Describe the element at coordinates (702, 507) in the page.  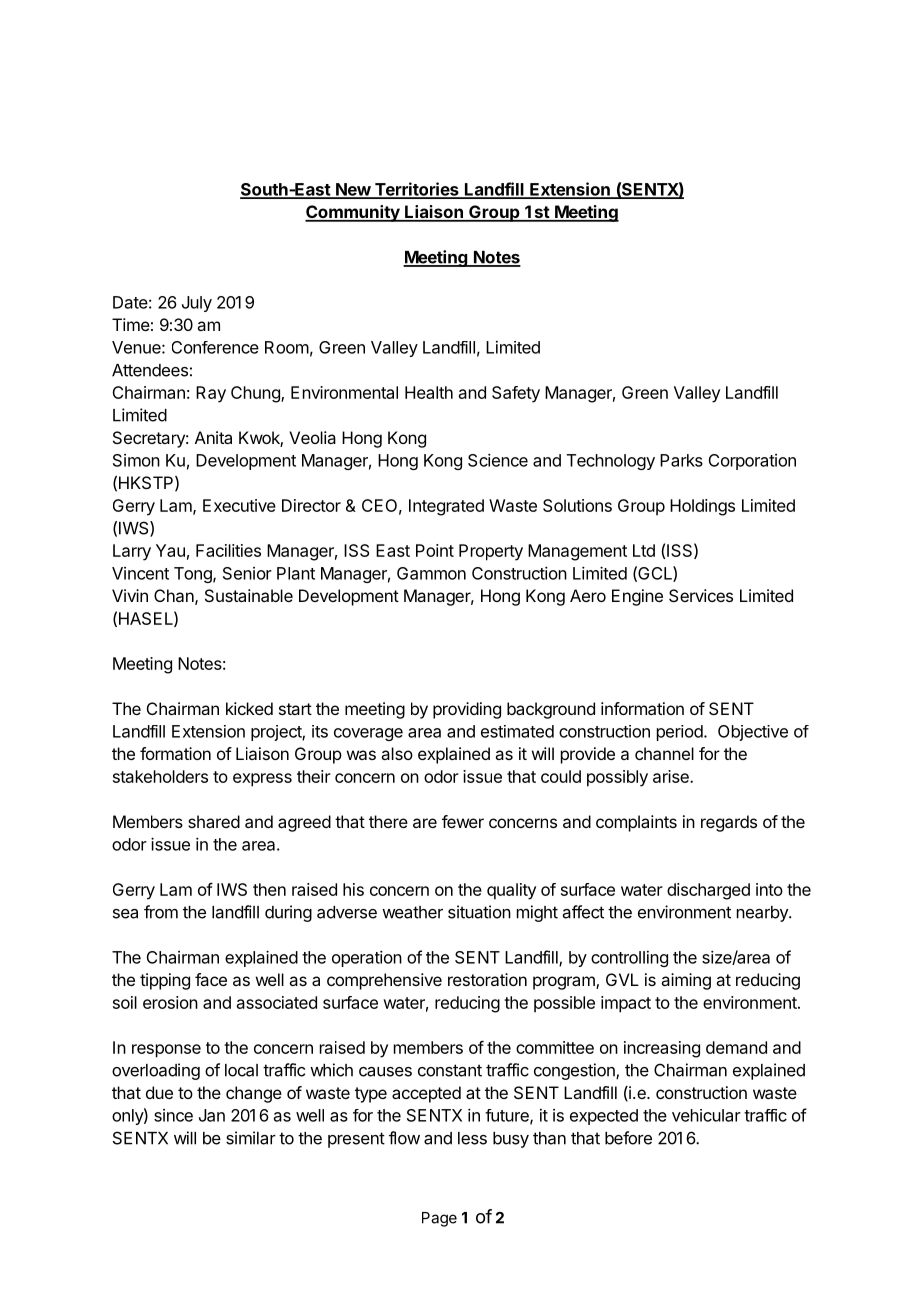
I see `Holdings` at that location.
